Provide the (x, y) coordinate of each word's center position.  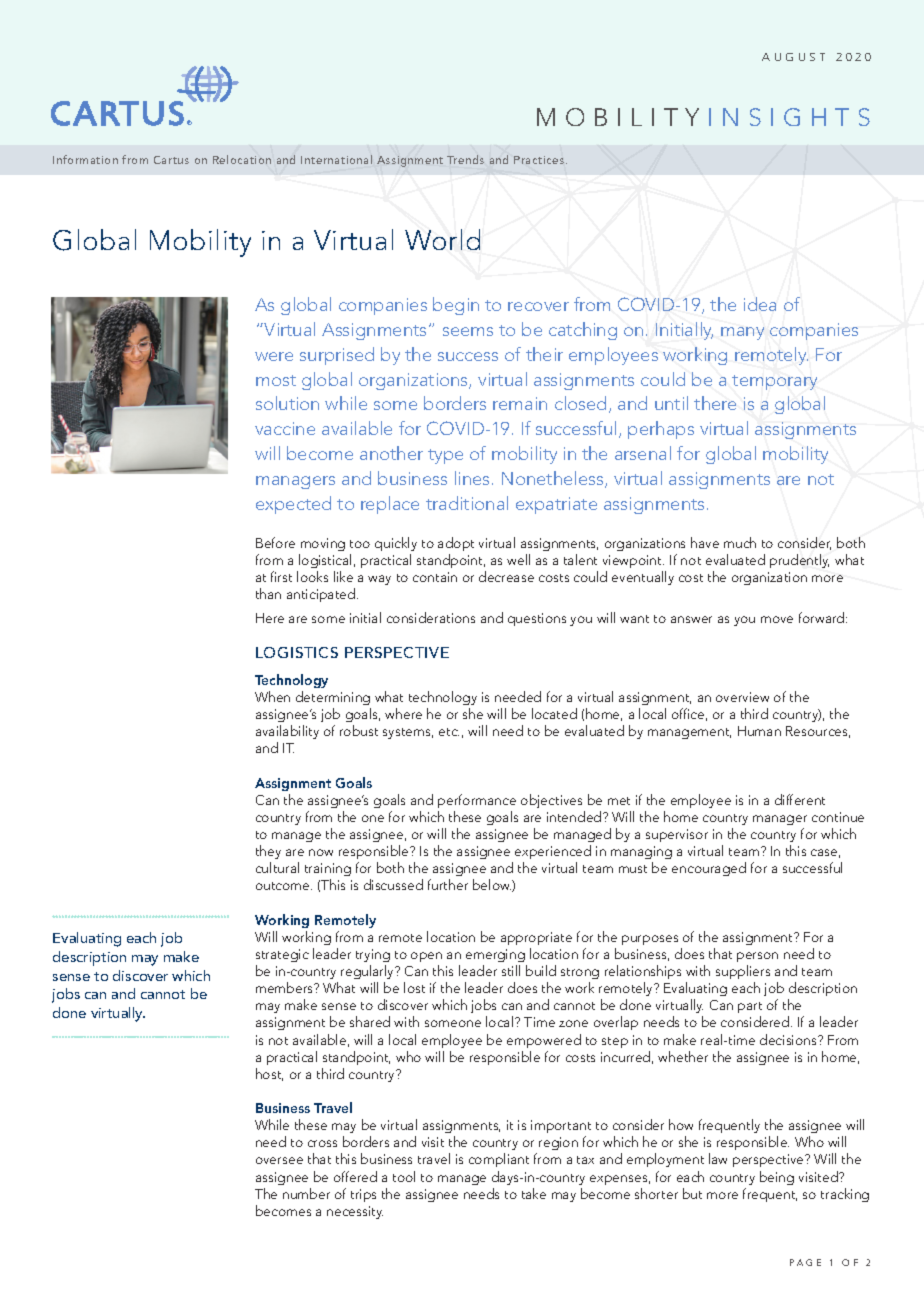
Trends (465, 159)
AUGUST (793, 57)
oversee (279, 1160)
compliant (499, 1160)
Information (85, 159)
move (777, 619)
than (268, 593)
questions (537, 619)
